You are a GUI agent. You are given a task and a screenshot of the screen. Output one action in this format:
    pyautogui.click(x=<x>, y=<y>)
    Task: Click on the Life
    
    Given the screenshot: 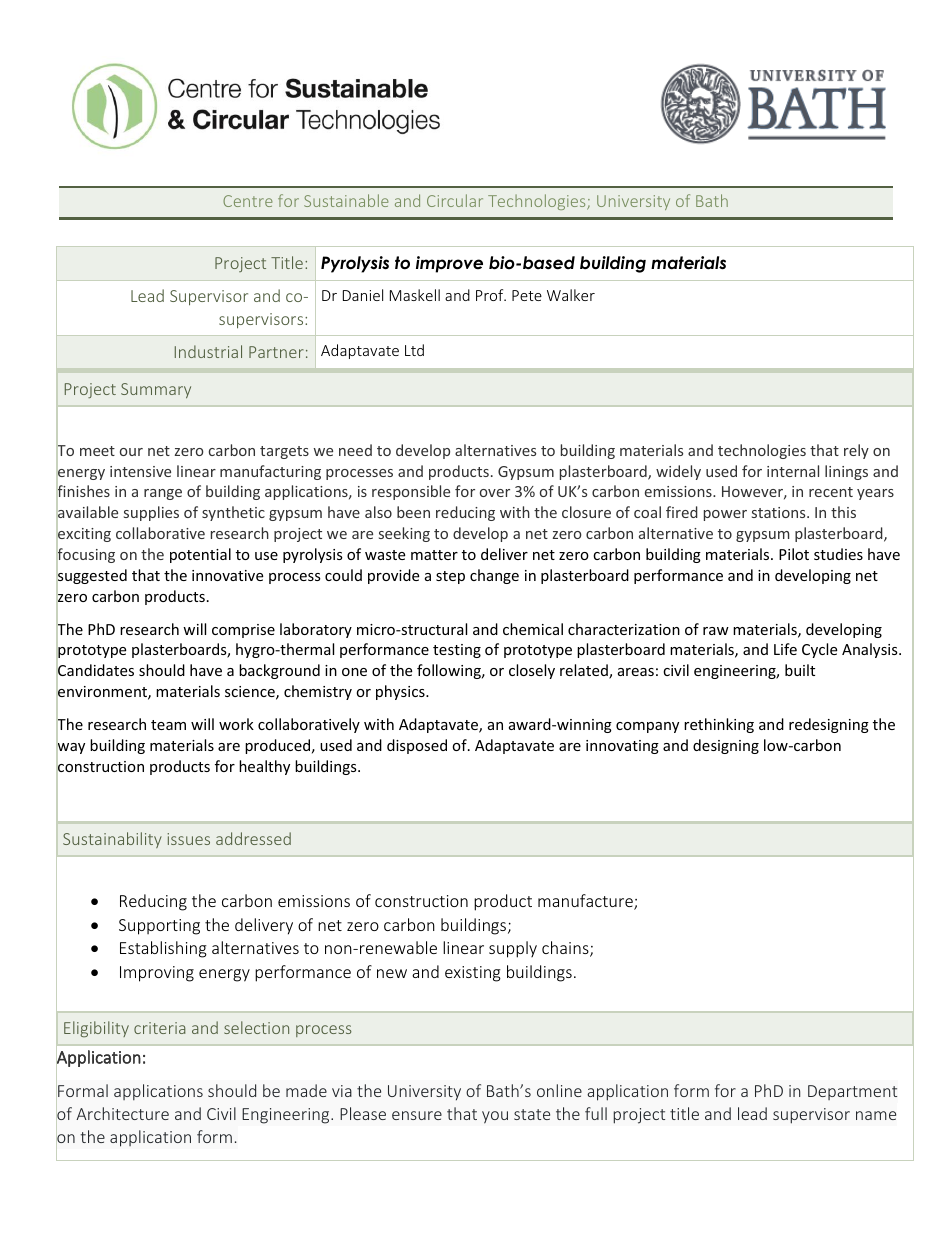 What is the action you would take?
    pyautogui.click(x=785, y=649)
